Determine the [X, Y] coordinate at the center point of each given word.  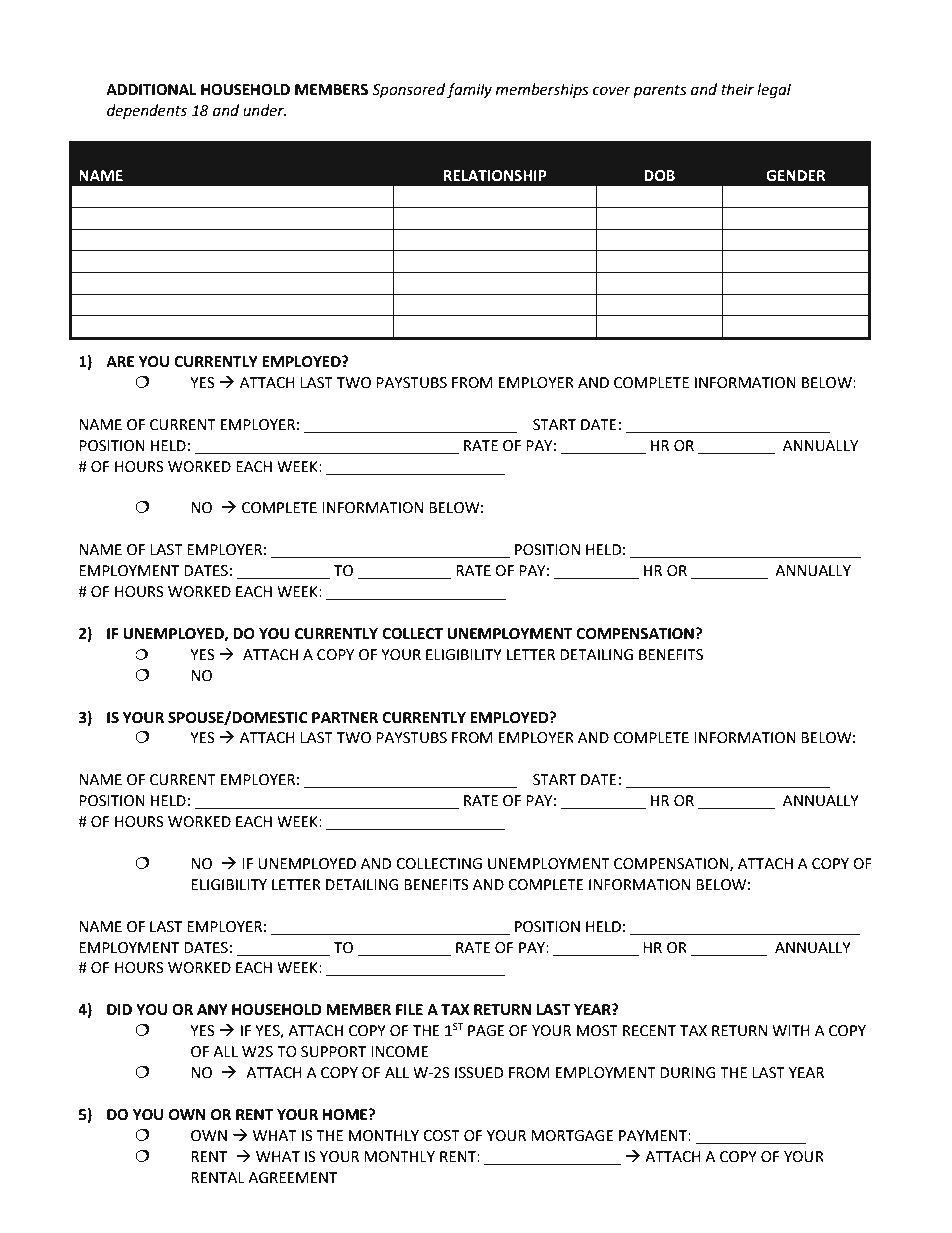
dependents [147, 111]
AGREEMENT [293, 1178]
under [264, 110]
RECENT [649, 1031]
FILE [409, 1009]
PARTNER [345, 717]
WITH [791, 1030]
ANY [212, 1009]
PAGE [486, 1031]
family [469, 90]
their [737, 89]
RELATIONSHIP [495, 176]
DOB [659, 176]
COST [441, 1136]
